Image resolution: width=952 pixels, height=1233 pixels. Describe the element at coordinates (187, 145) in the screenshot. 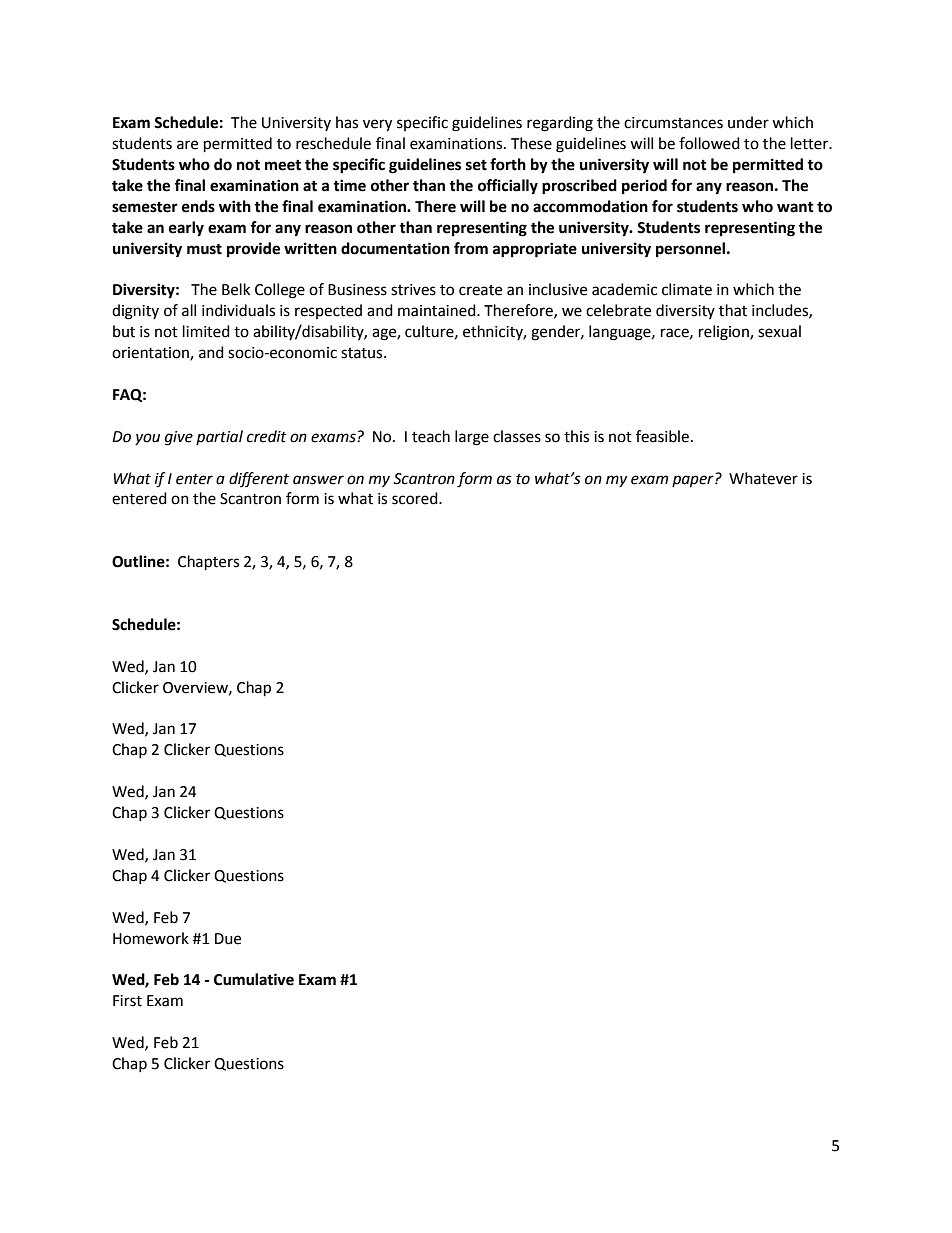

I see `are` at that location.
